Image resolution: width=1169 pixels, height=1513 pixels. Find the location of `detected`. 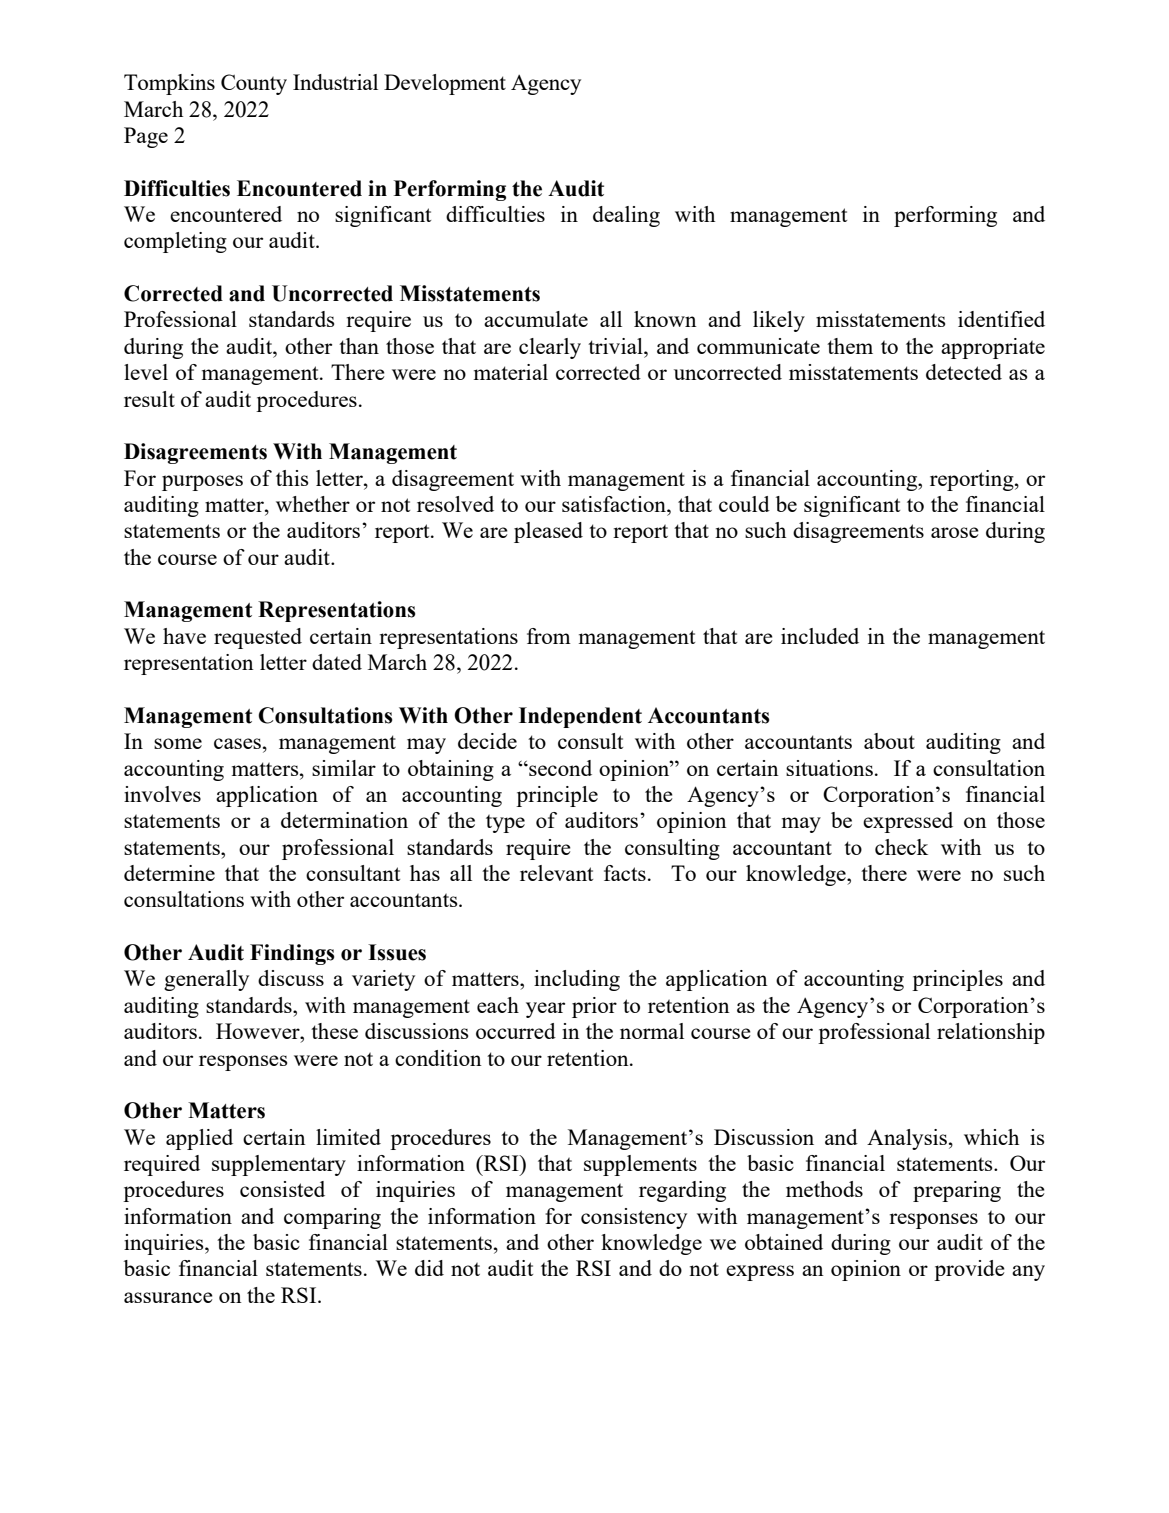

detected is located at coordinates (964, 372).
